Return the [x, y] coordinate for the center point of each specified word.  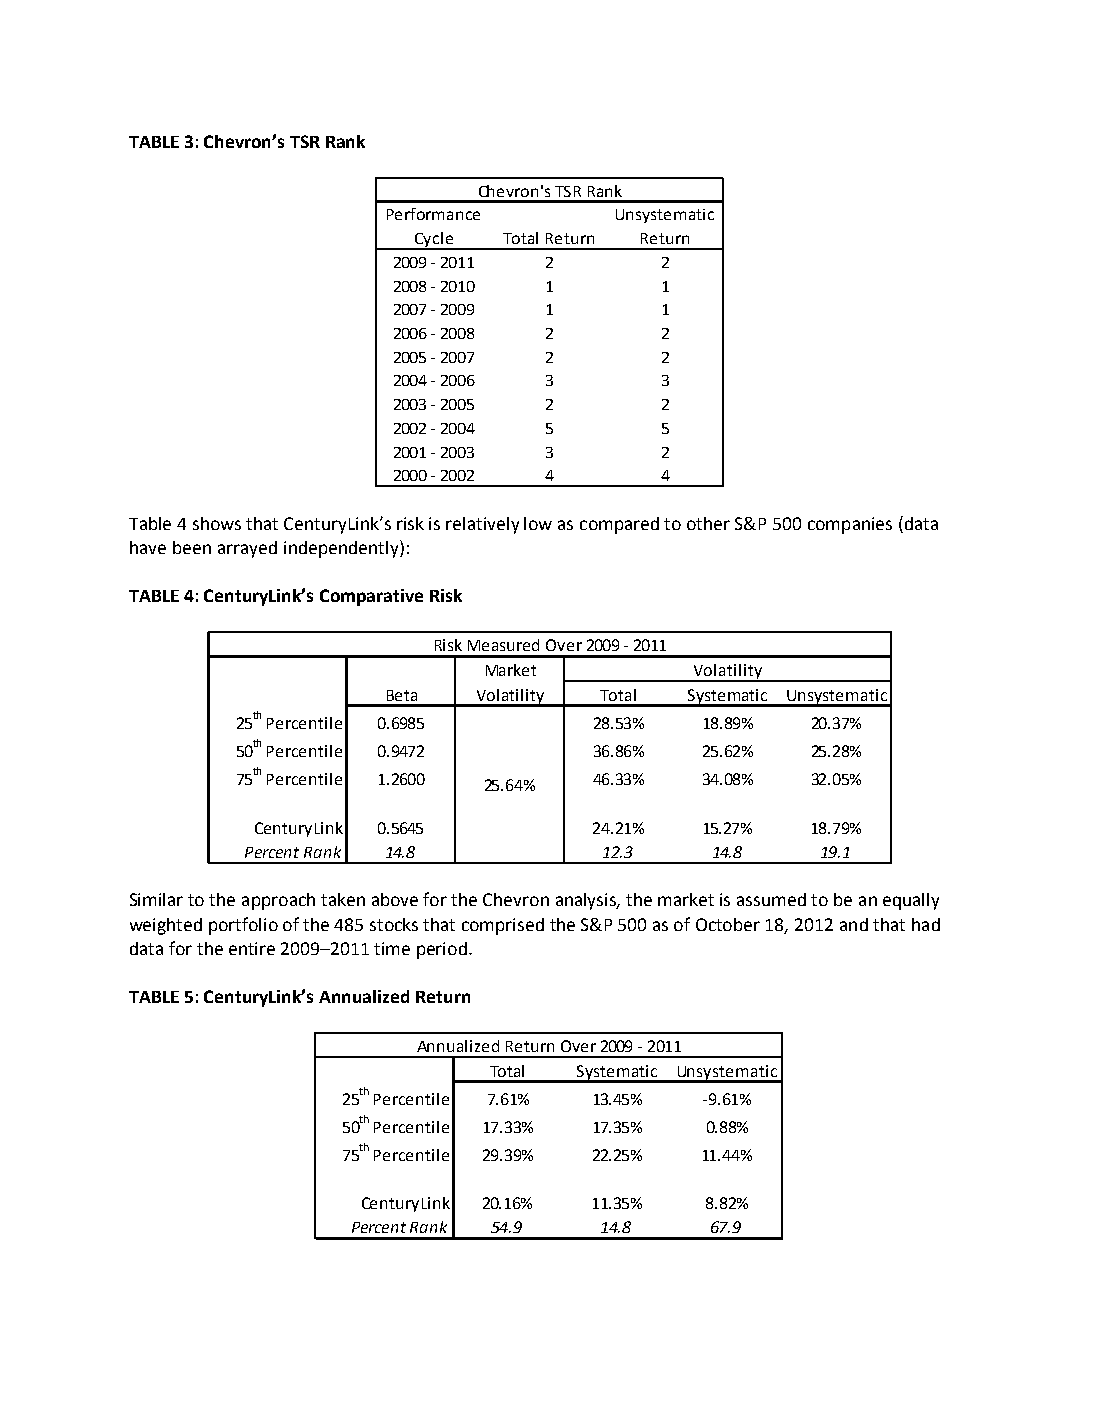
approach [278, 901]
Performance [433, 214]
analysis [587, 901]
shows [217, 523]
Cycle [433, 241]
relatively [482, 525]
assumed [771, 899]
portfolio [243, 926]
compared [619, 525]
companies [850, 525]
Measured [503, 645]
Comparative [371, 597]
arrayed [247, 549]
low [538, 523]
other [708, 523]
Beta [402, 695]
